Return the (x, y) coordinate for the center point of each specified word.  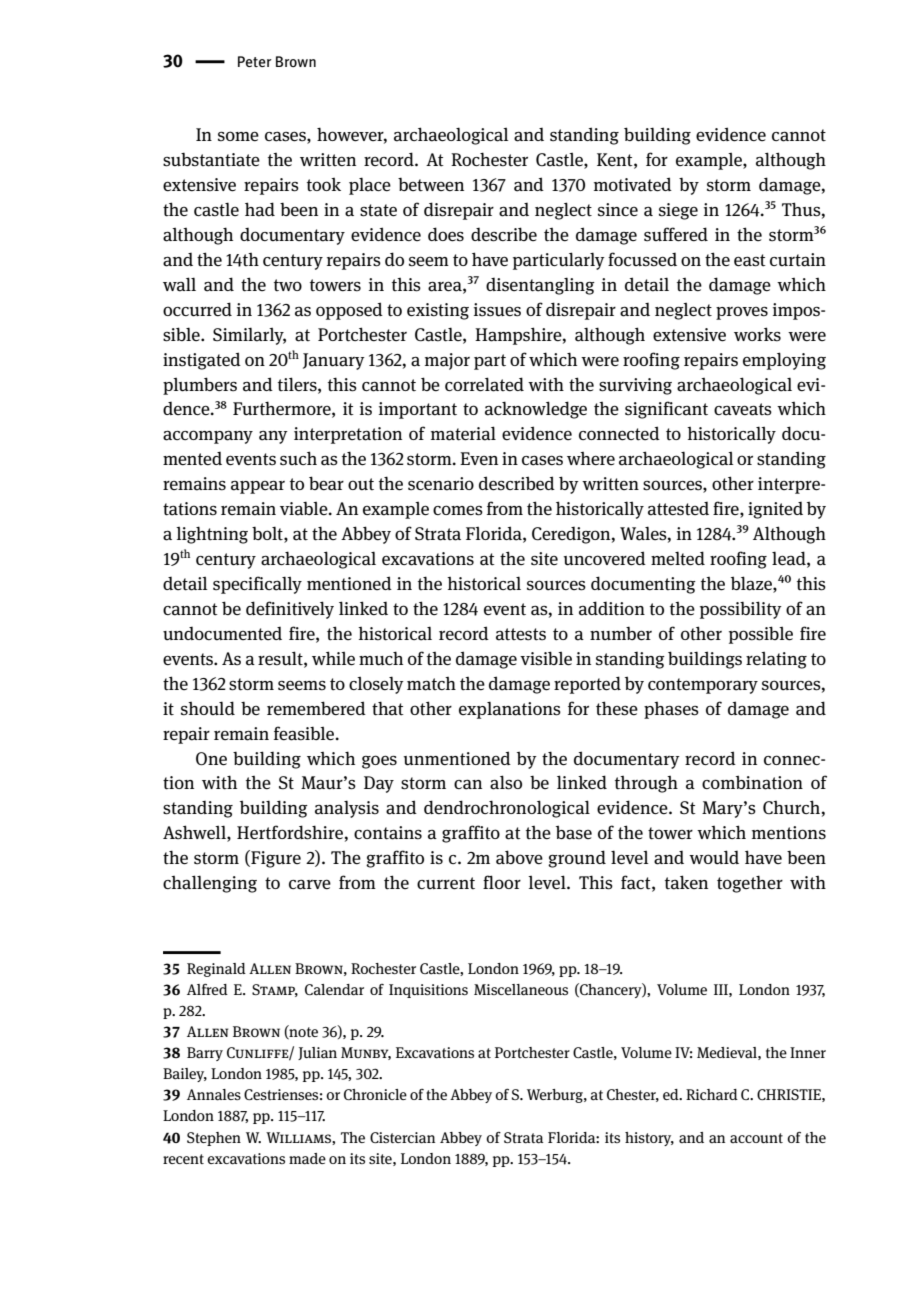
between (431, 185)
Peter (255, 61)
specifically (257, 585)
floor (502, 882)
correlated (484, 384)
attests (521, 634)
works (757, 334)
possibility (741, 610)
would (714, 857)
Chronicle (375, 1094)
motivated (633, 184)
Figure (275, 859)
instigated (202, 361)
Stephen (214, 1139)
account (756, 1138)
